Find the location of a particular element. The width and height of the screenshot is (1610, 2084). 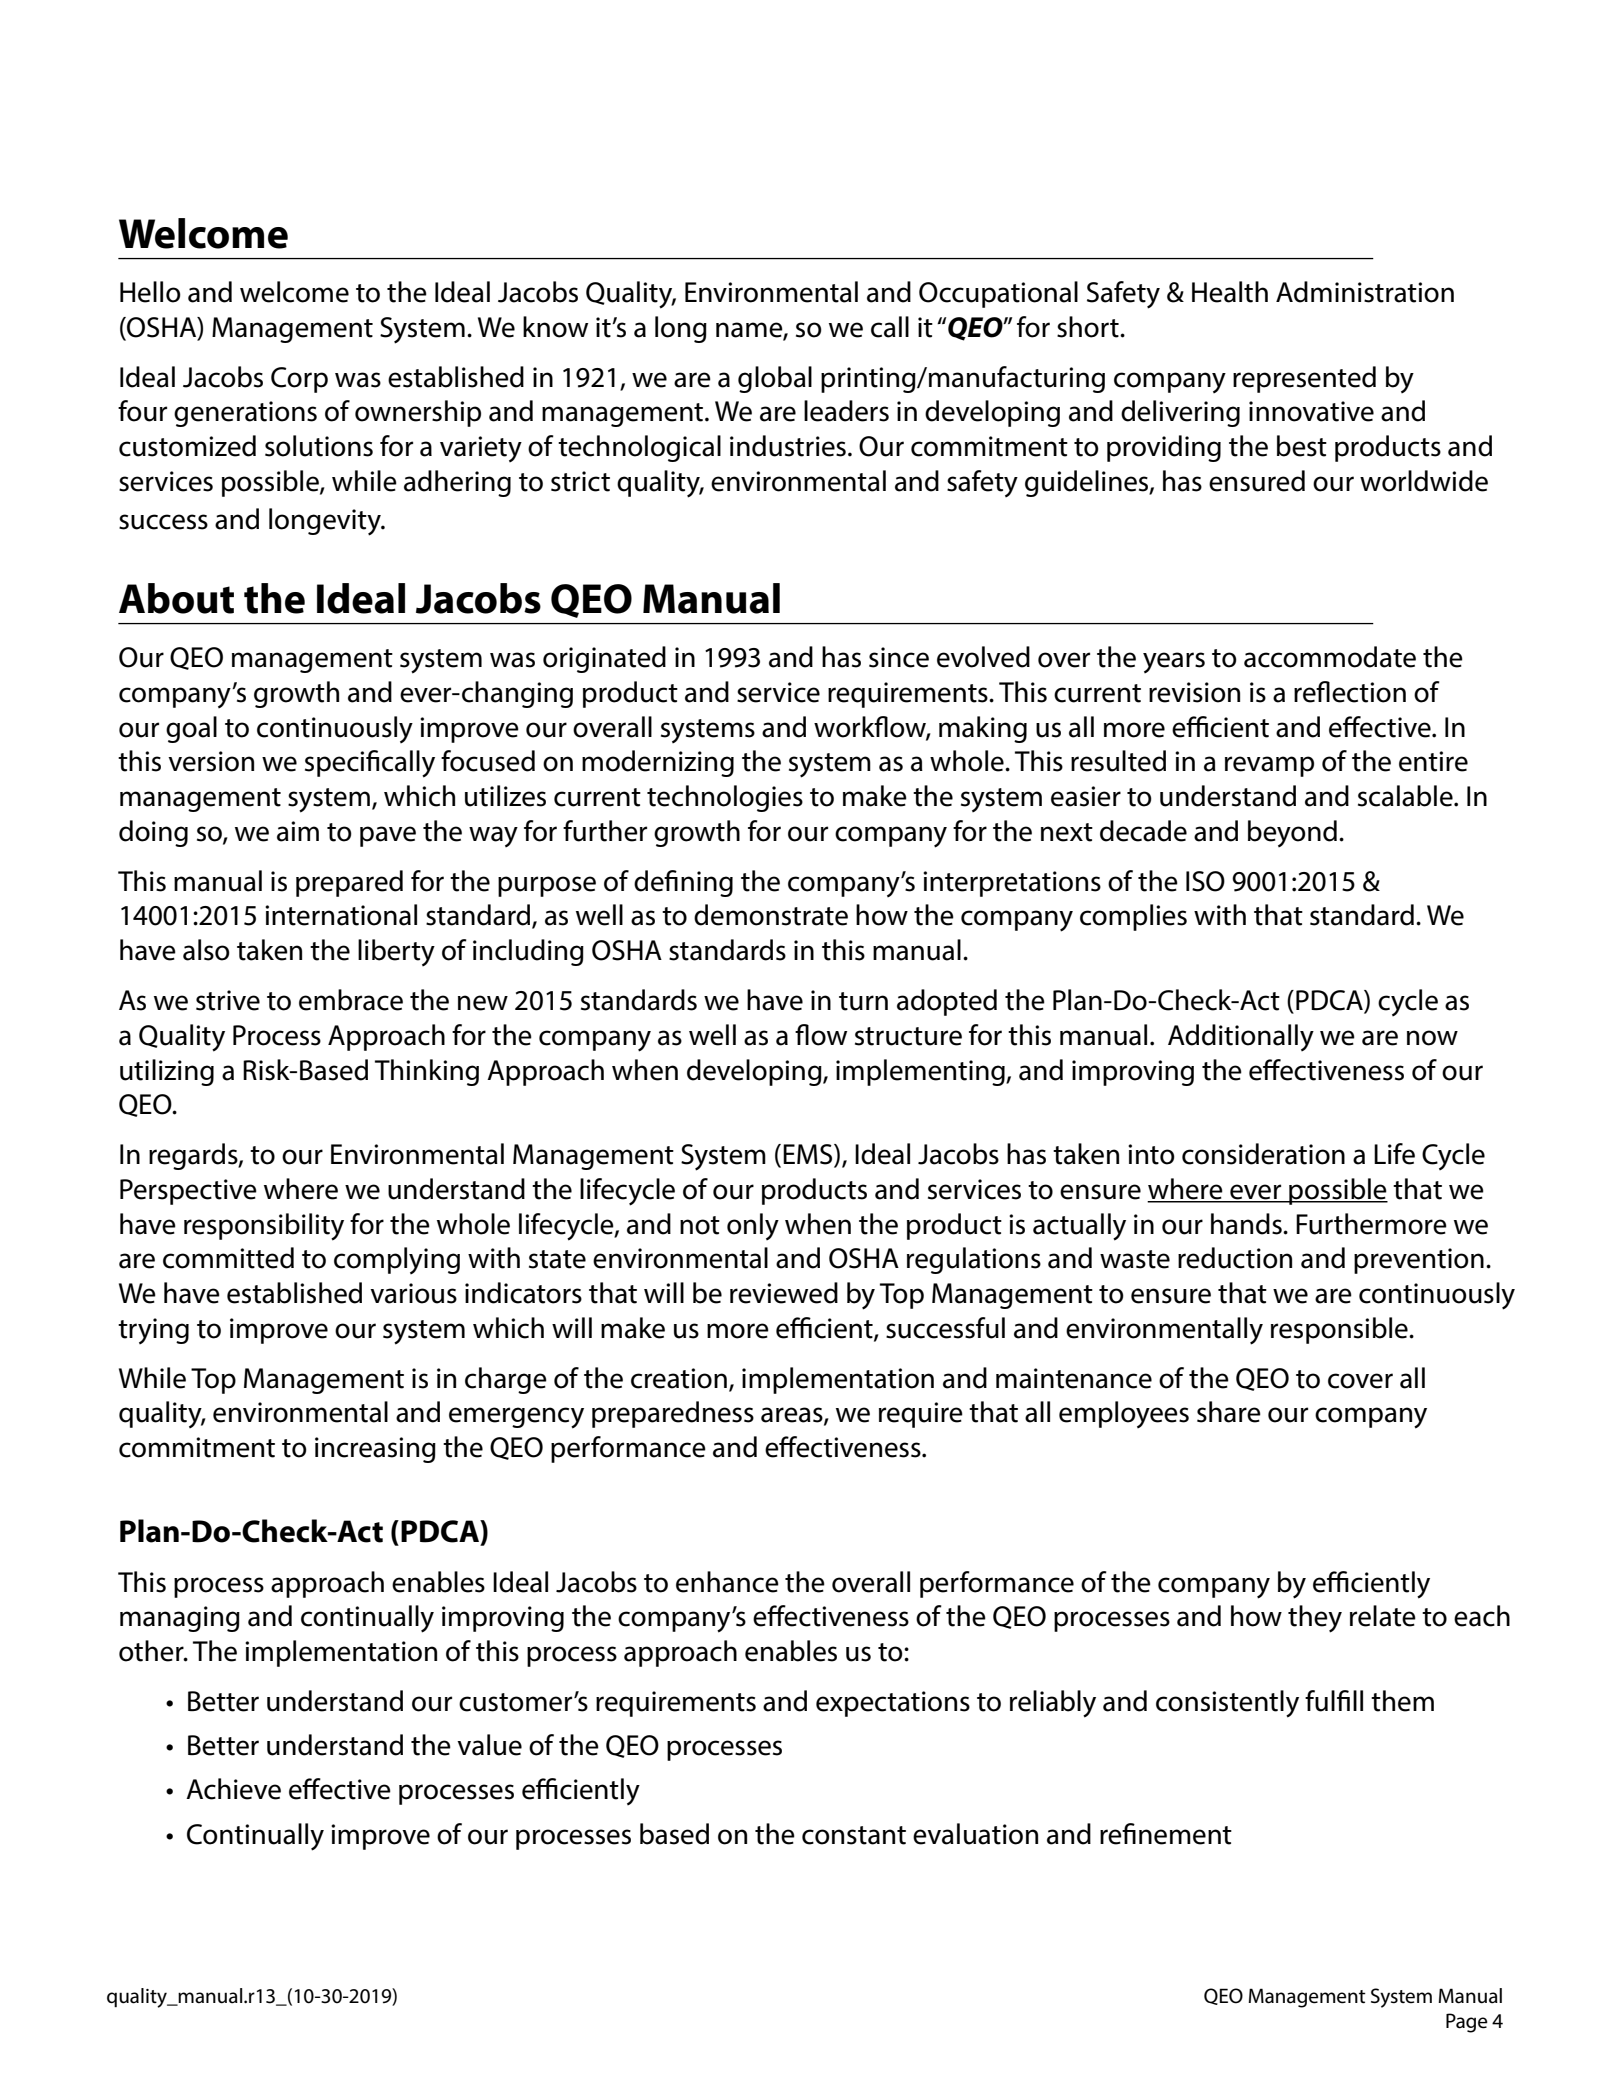

global is located at coordinates (775, 379).
